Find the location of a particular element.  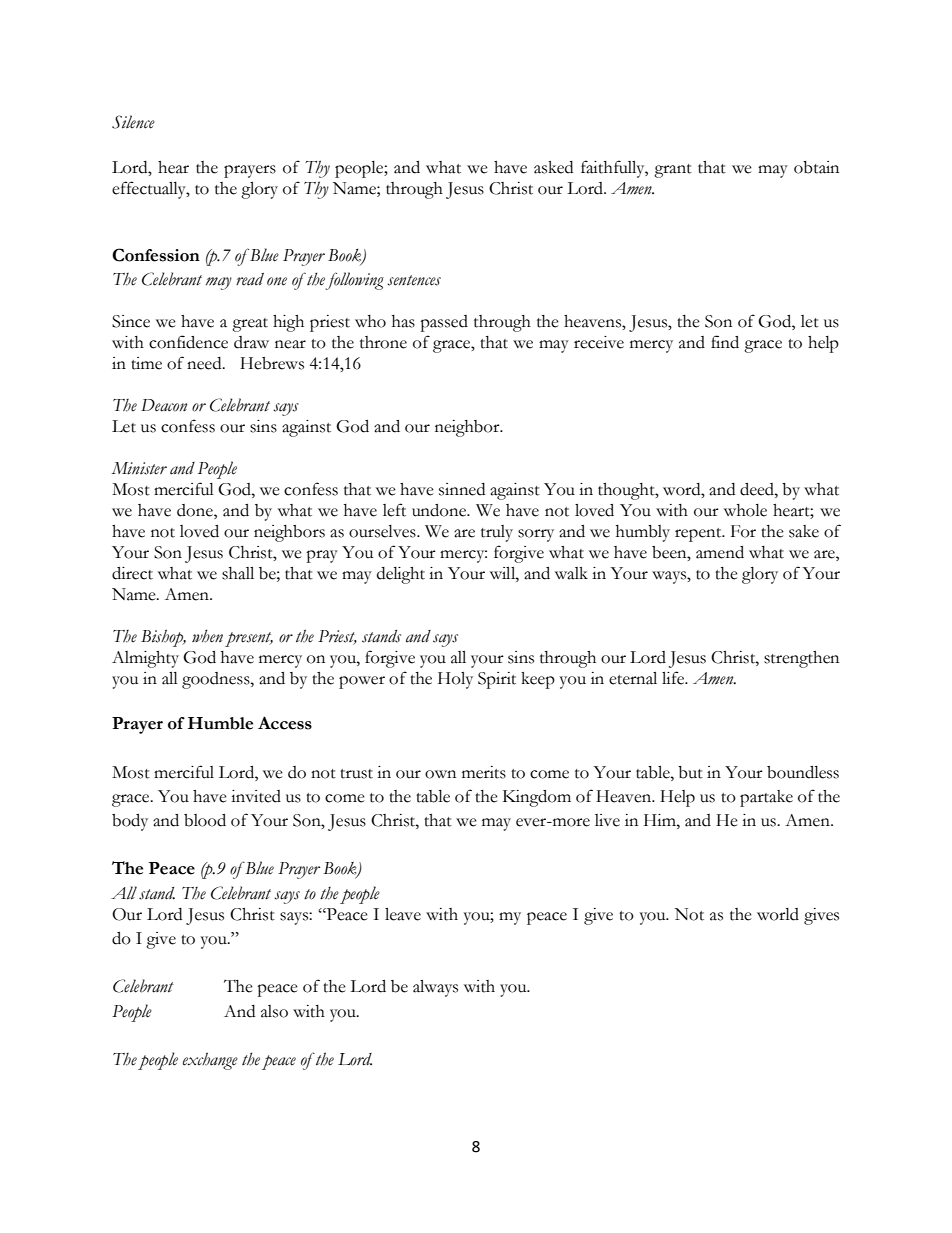

world is located at coordinates (778, 914).
